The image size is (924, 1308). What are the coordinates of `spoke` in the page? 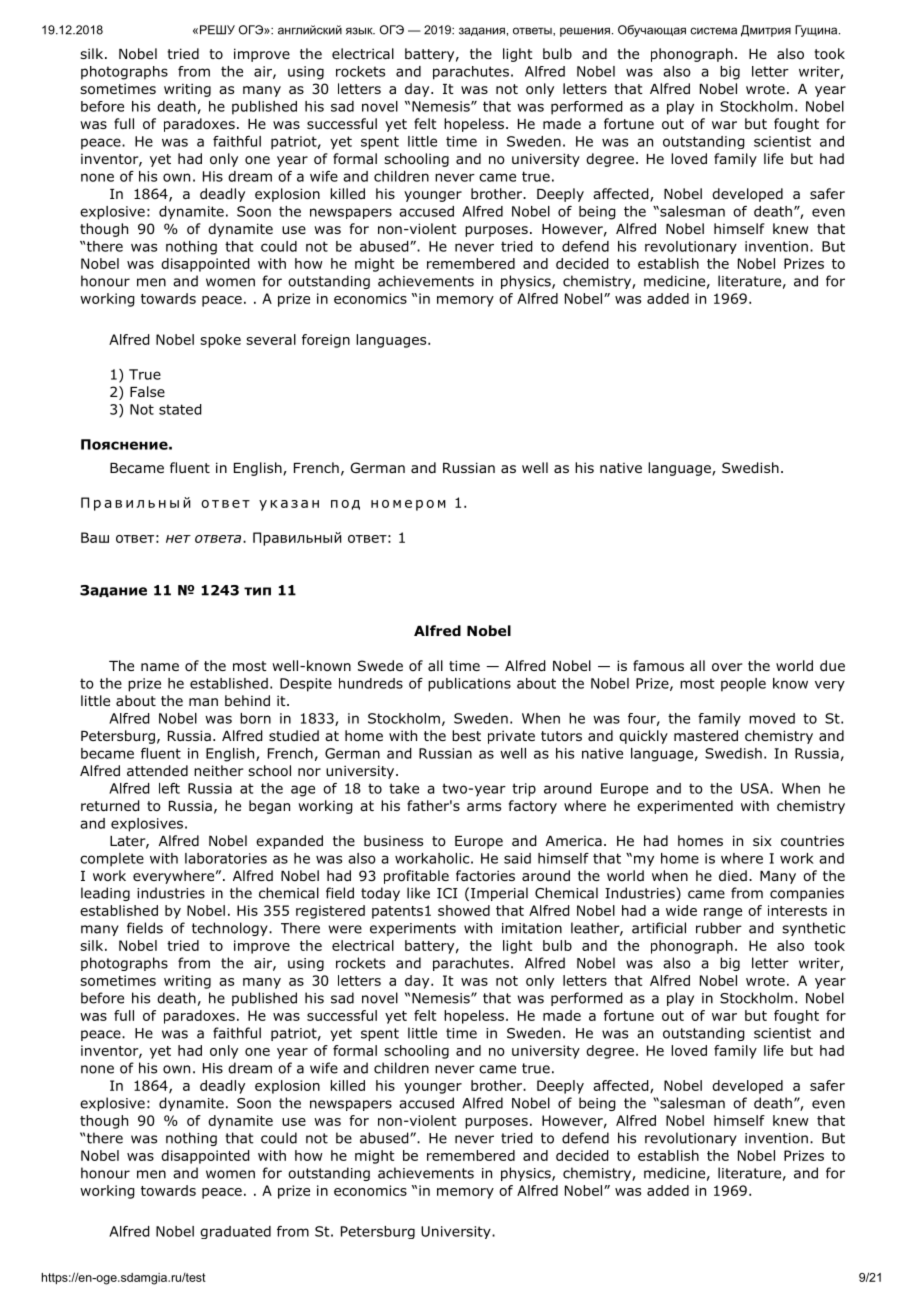 It's located at (220, 341).
